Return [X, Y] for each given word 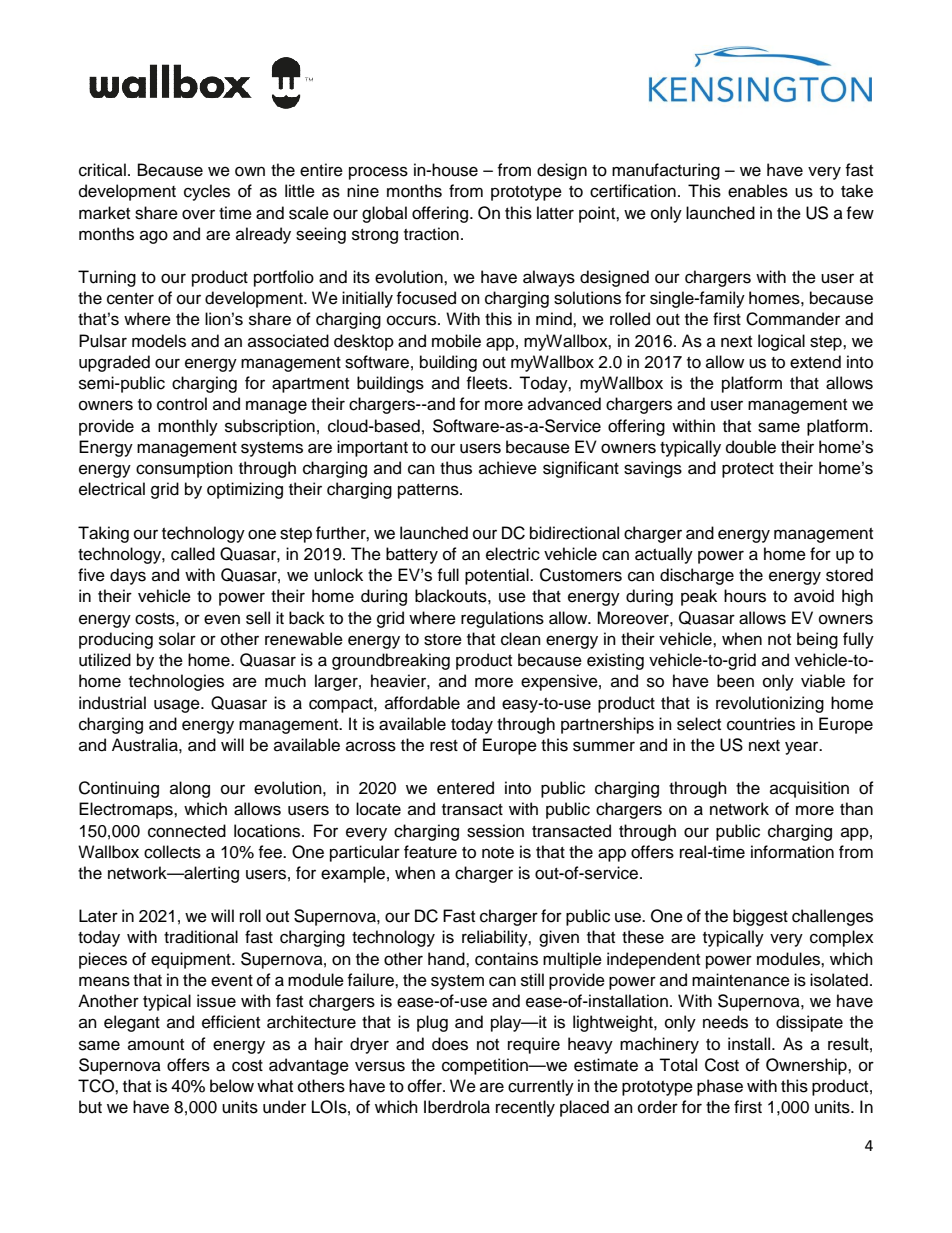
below [232, 1086]
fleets [488, 383]
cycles [207, 192]
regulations [502, 619]
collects [172, 852]
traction [431, 234]
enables [758, 191]
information [792, 852]
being [817, 640]
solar [177, 639]
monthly [188, 427]
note [498, 853]
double [751, 447]
